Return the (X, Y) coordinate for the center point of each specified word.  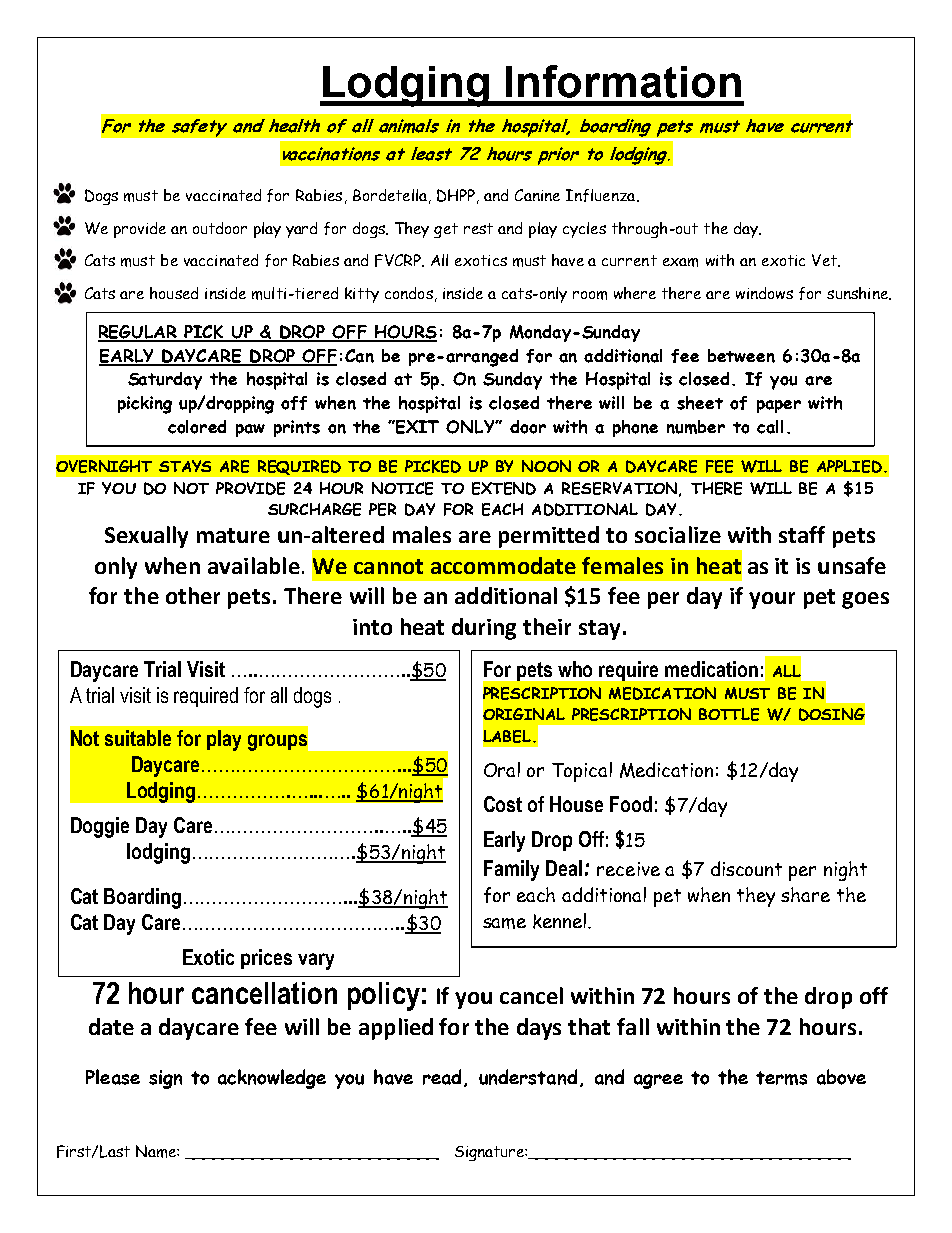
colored (197, 427)
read (442, 1077)
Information (623, 81)
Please (113, 1077)
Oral (502, 769)
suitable (138, 738)
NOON (546, 466)
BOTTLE (729, 714)
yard (301, 230)
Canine (537, 195)
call (770, 427)
